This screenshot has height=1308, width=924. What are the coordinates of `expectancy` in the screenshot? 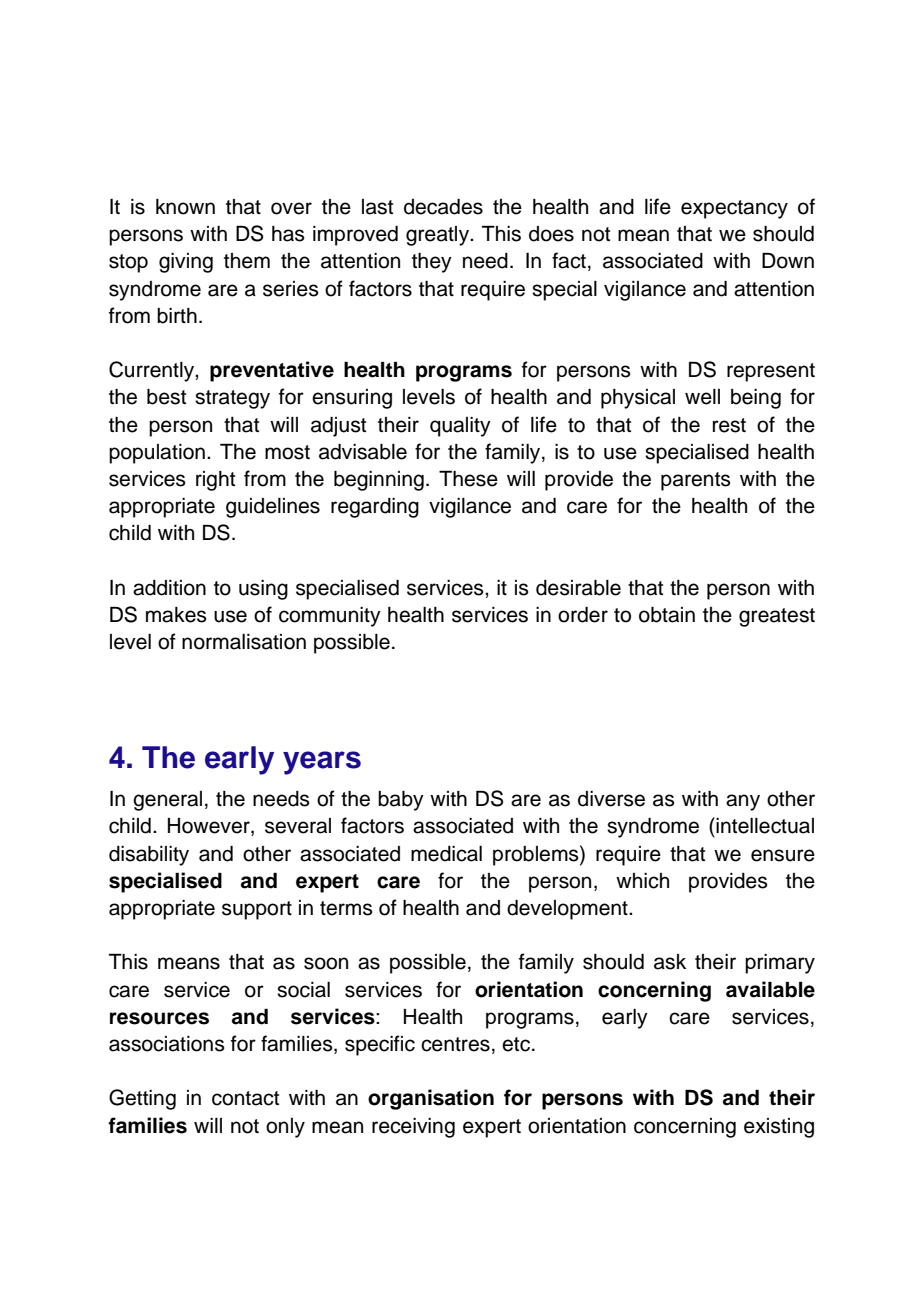 It's located at (734, 209).
